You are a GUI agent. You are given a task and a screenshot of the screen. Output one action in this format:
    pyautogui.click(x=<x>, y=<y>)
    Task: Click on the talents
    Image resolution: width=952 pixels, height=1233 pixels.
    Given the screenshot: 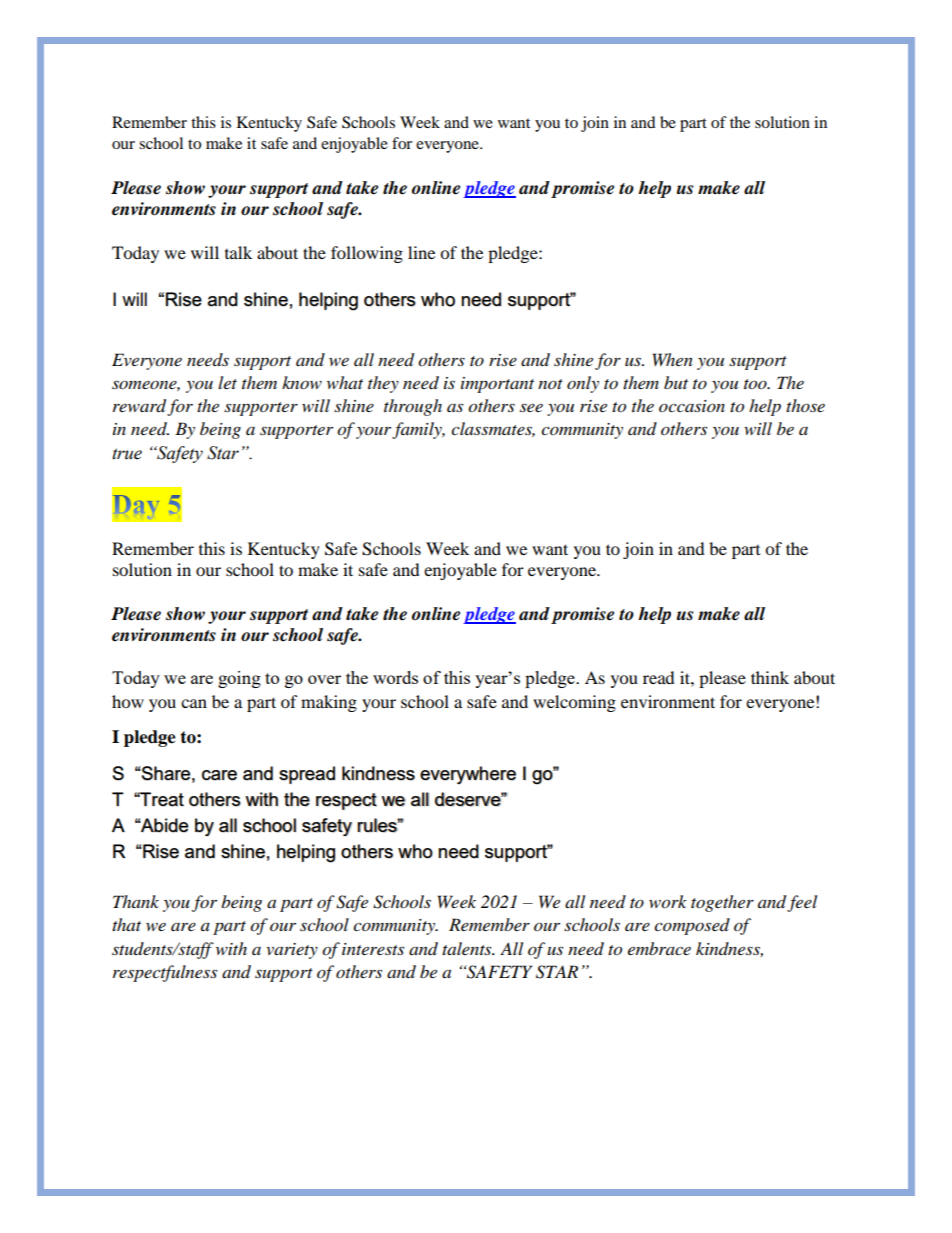 What is the action you would take?
    pyautogui.click(x=468, y=948)
